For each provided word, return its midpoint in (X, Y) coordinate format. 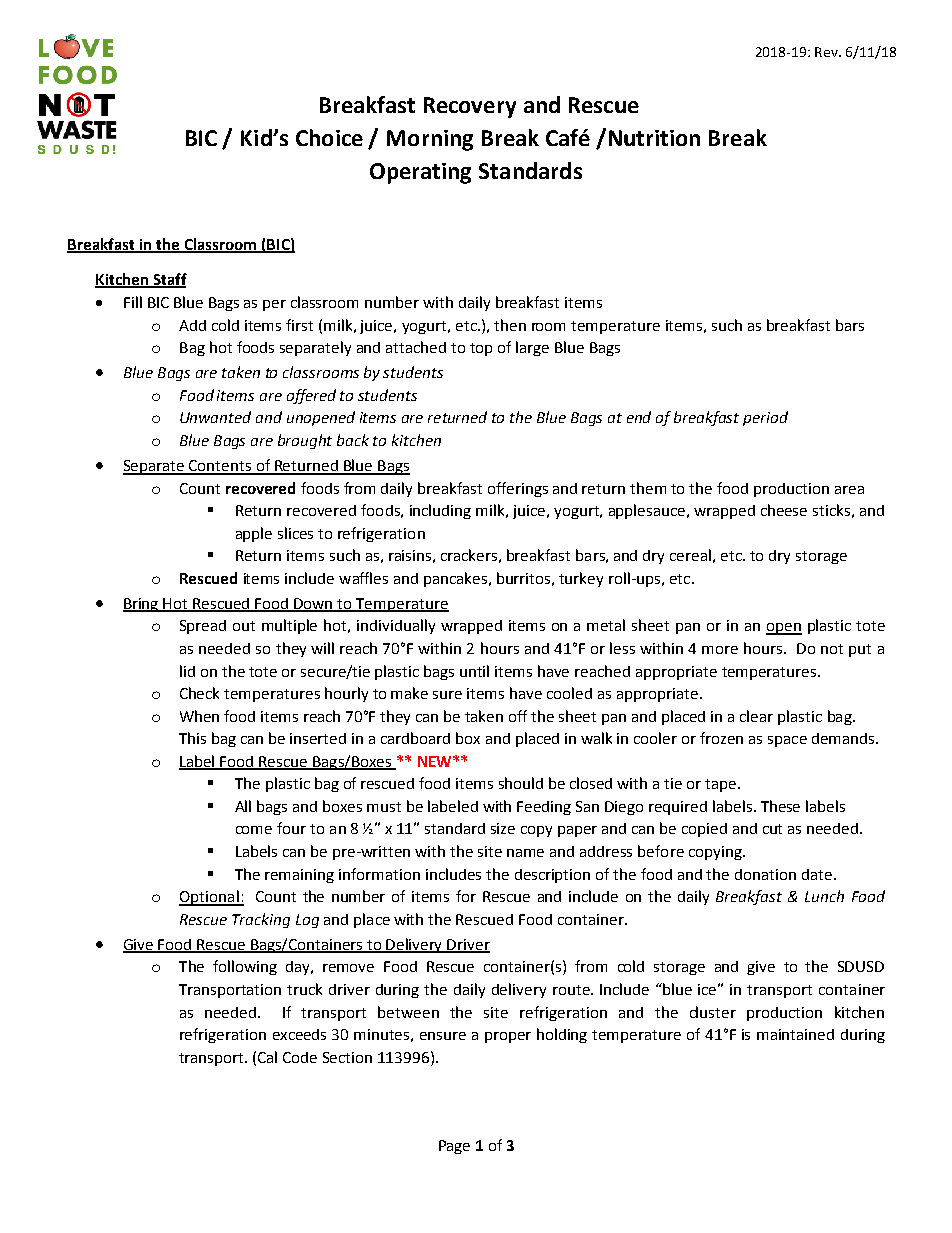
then (510, 325)
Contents (221, 467)
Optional (210, 898)
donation (765, 874)
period (765, 418)
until (474, 671)
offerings (518, 489)
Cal (267, 1057)
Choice (329, 137)
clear (756, 716)
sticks (831, 510)
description (552, 876)
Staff (169, 280)
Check (199, 693)
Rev (827, 52)
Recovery (470, 107)
